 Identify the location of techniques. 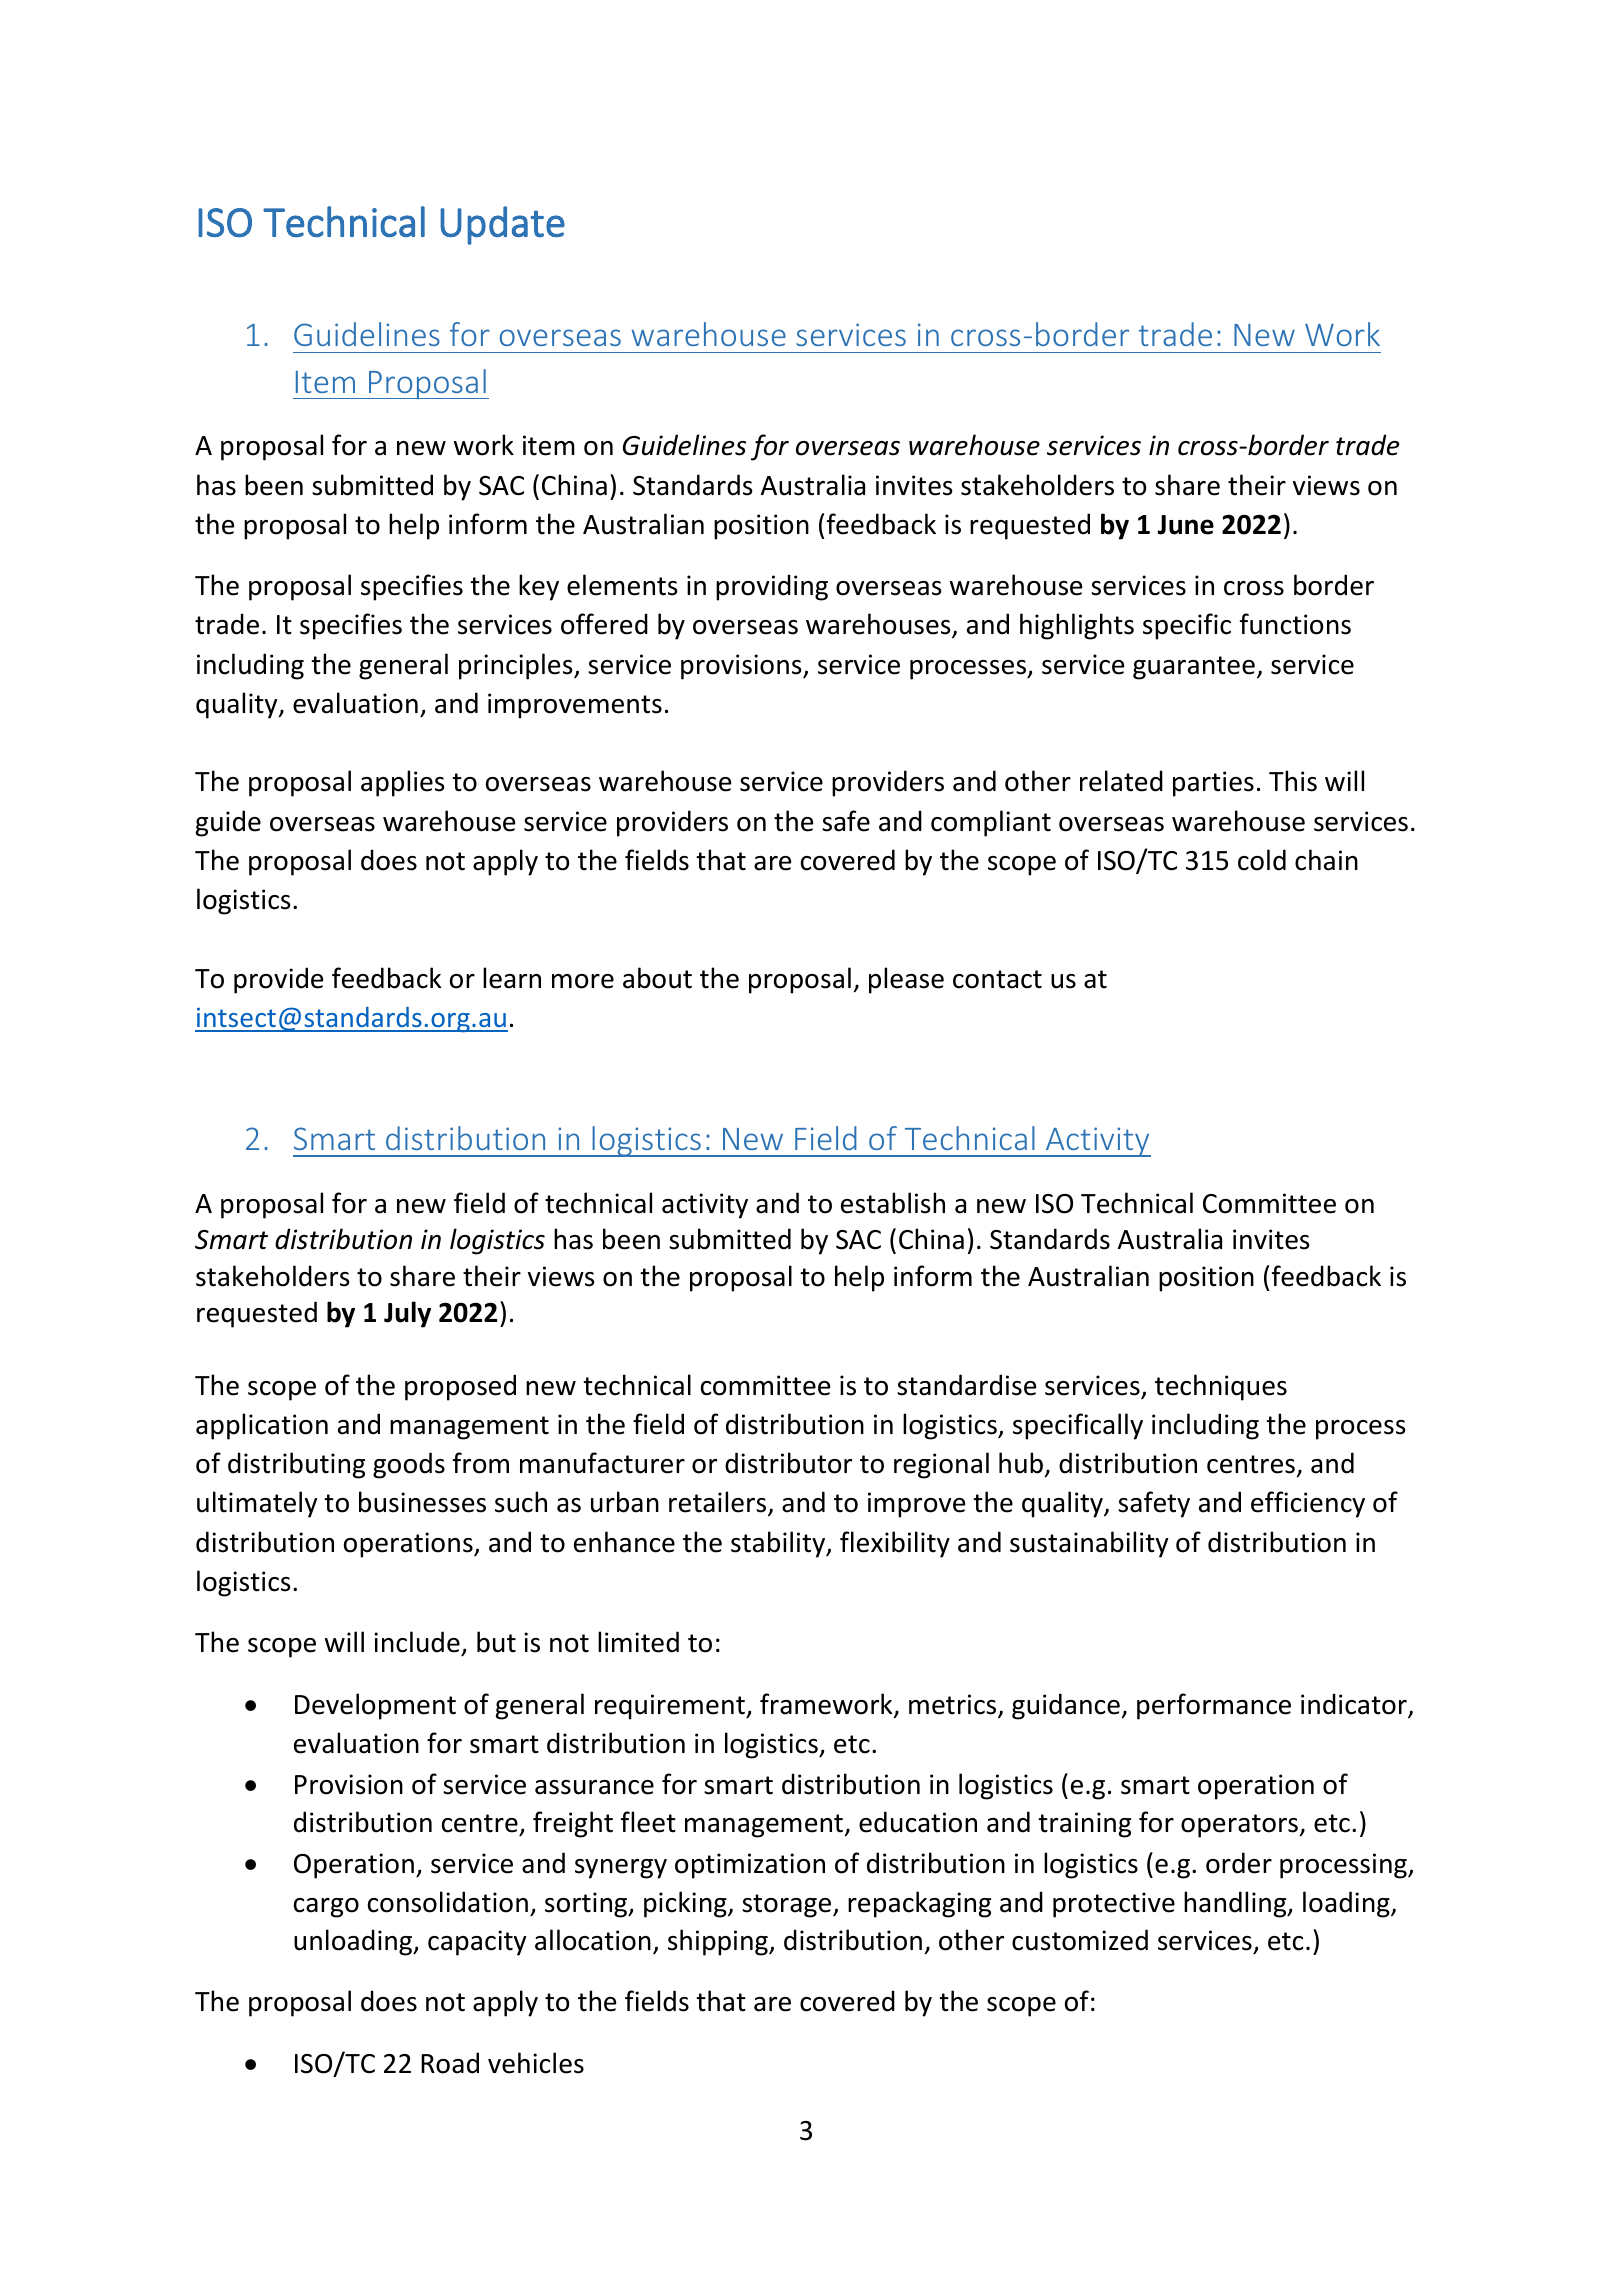
(1221, 1387).
